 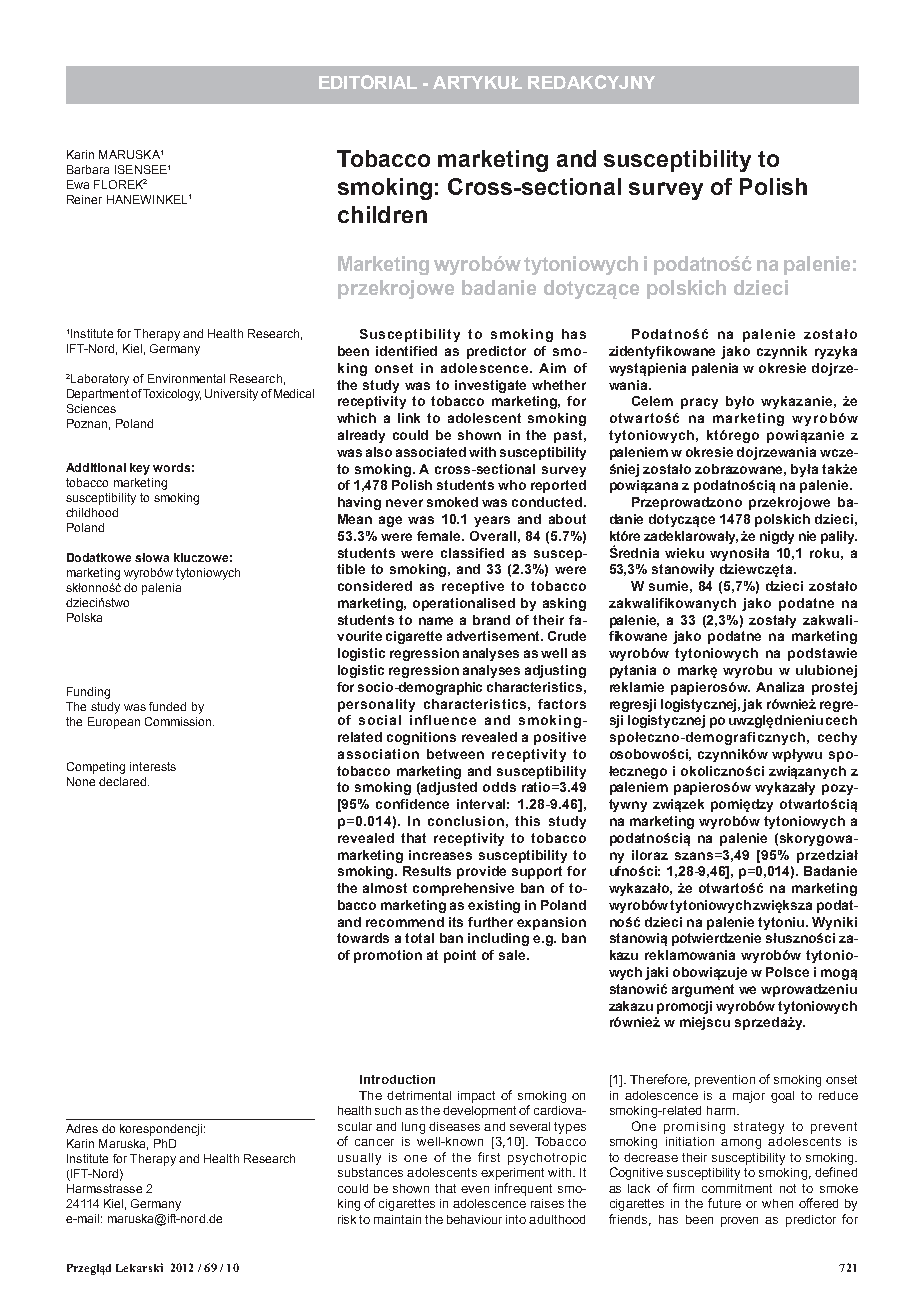 What do you see at coordinates (122, 781) in the screenshot?
I see `declared` at bounding box center [122, 781].
